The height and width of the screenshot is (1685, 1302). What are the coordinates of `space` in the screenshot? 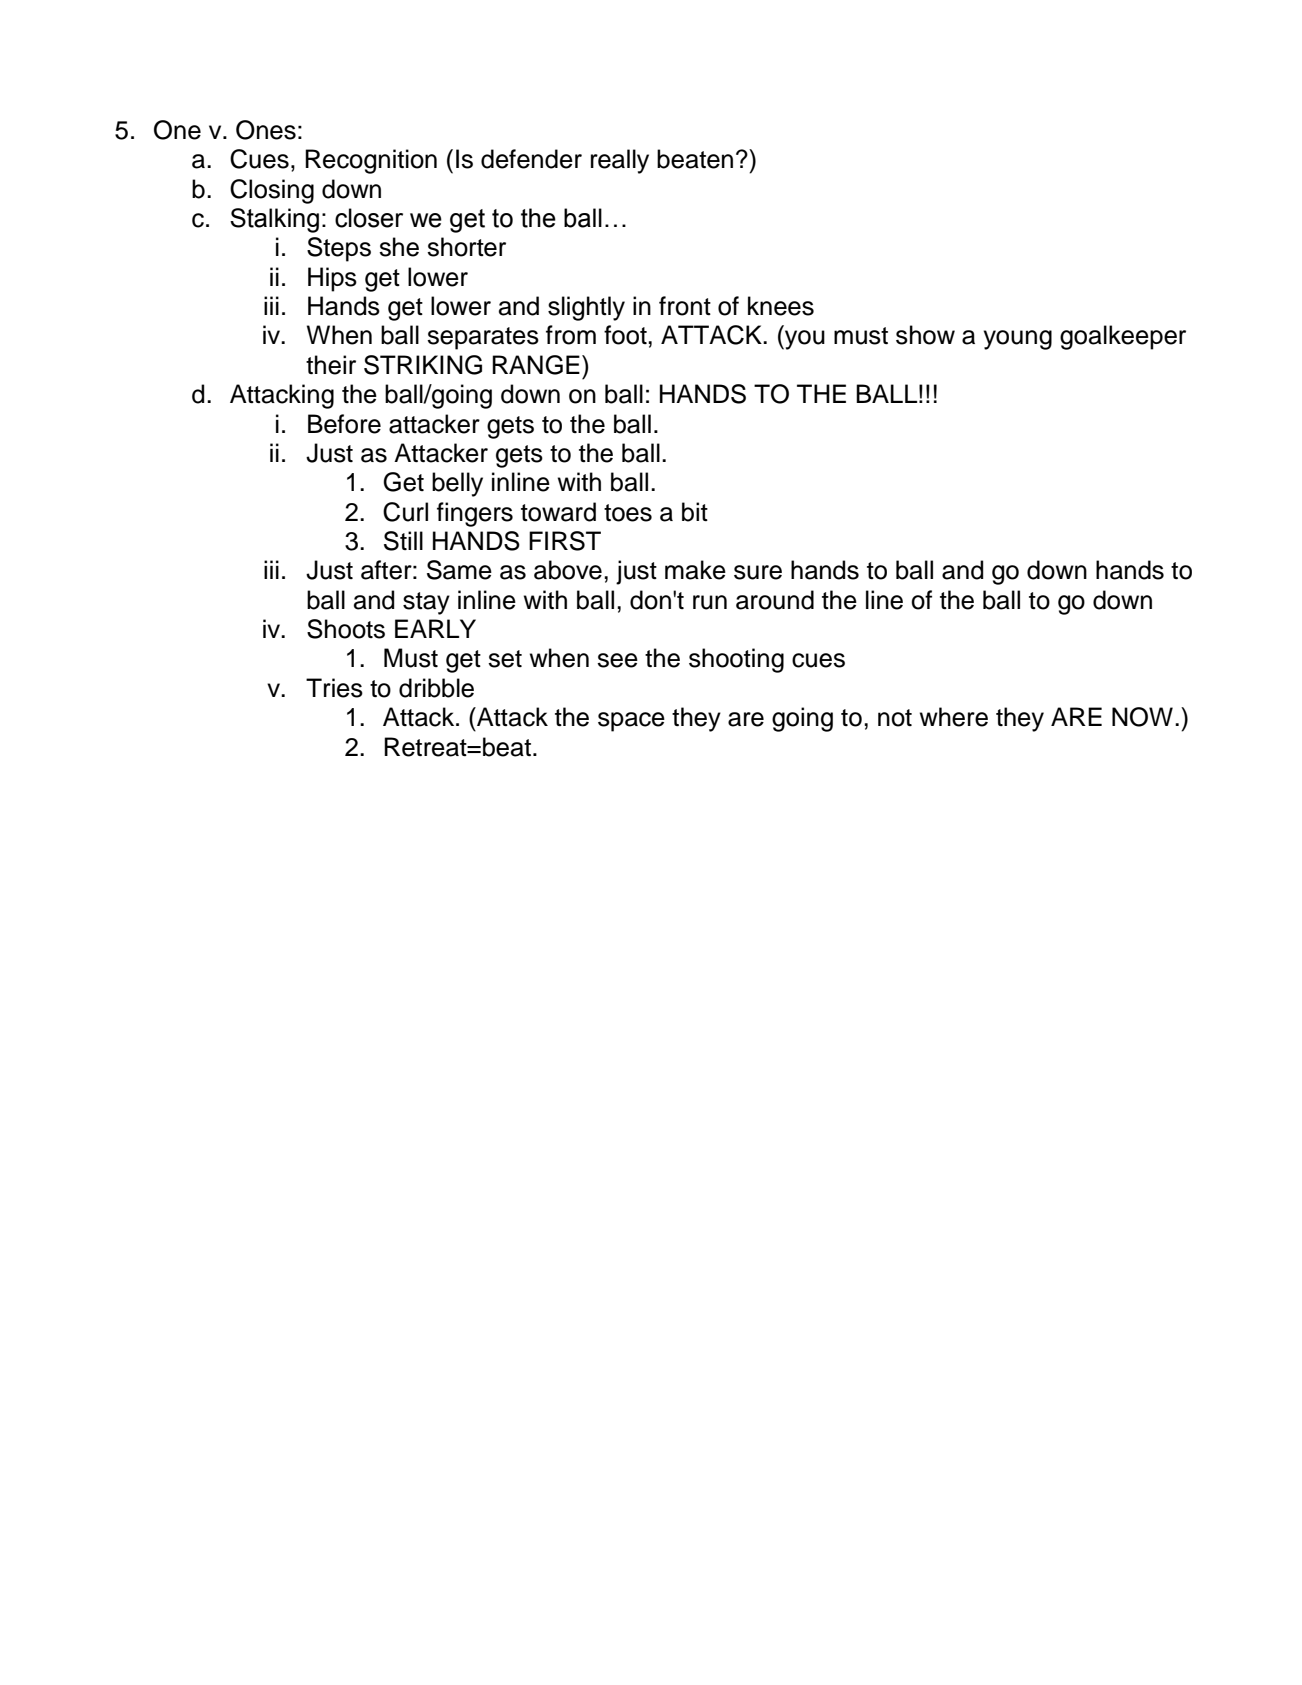 It's located at (631, 722).
